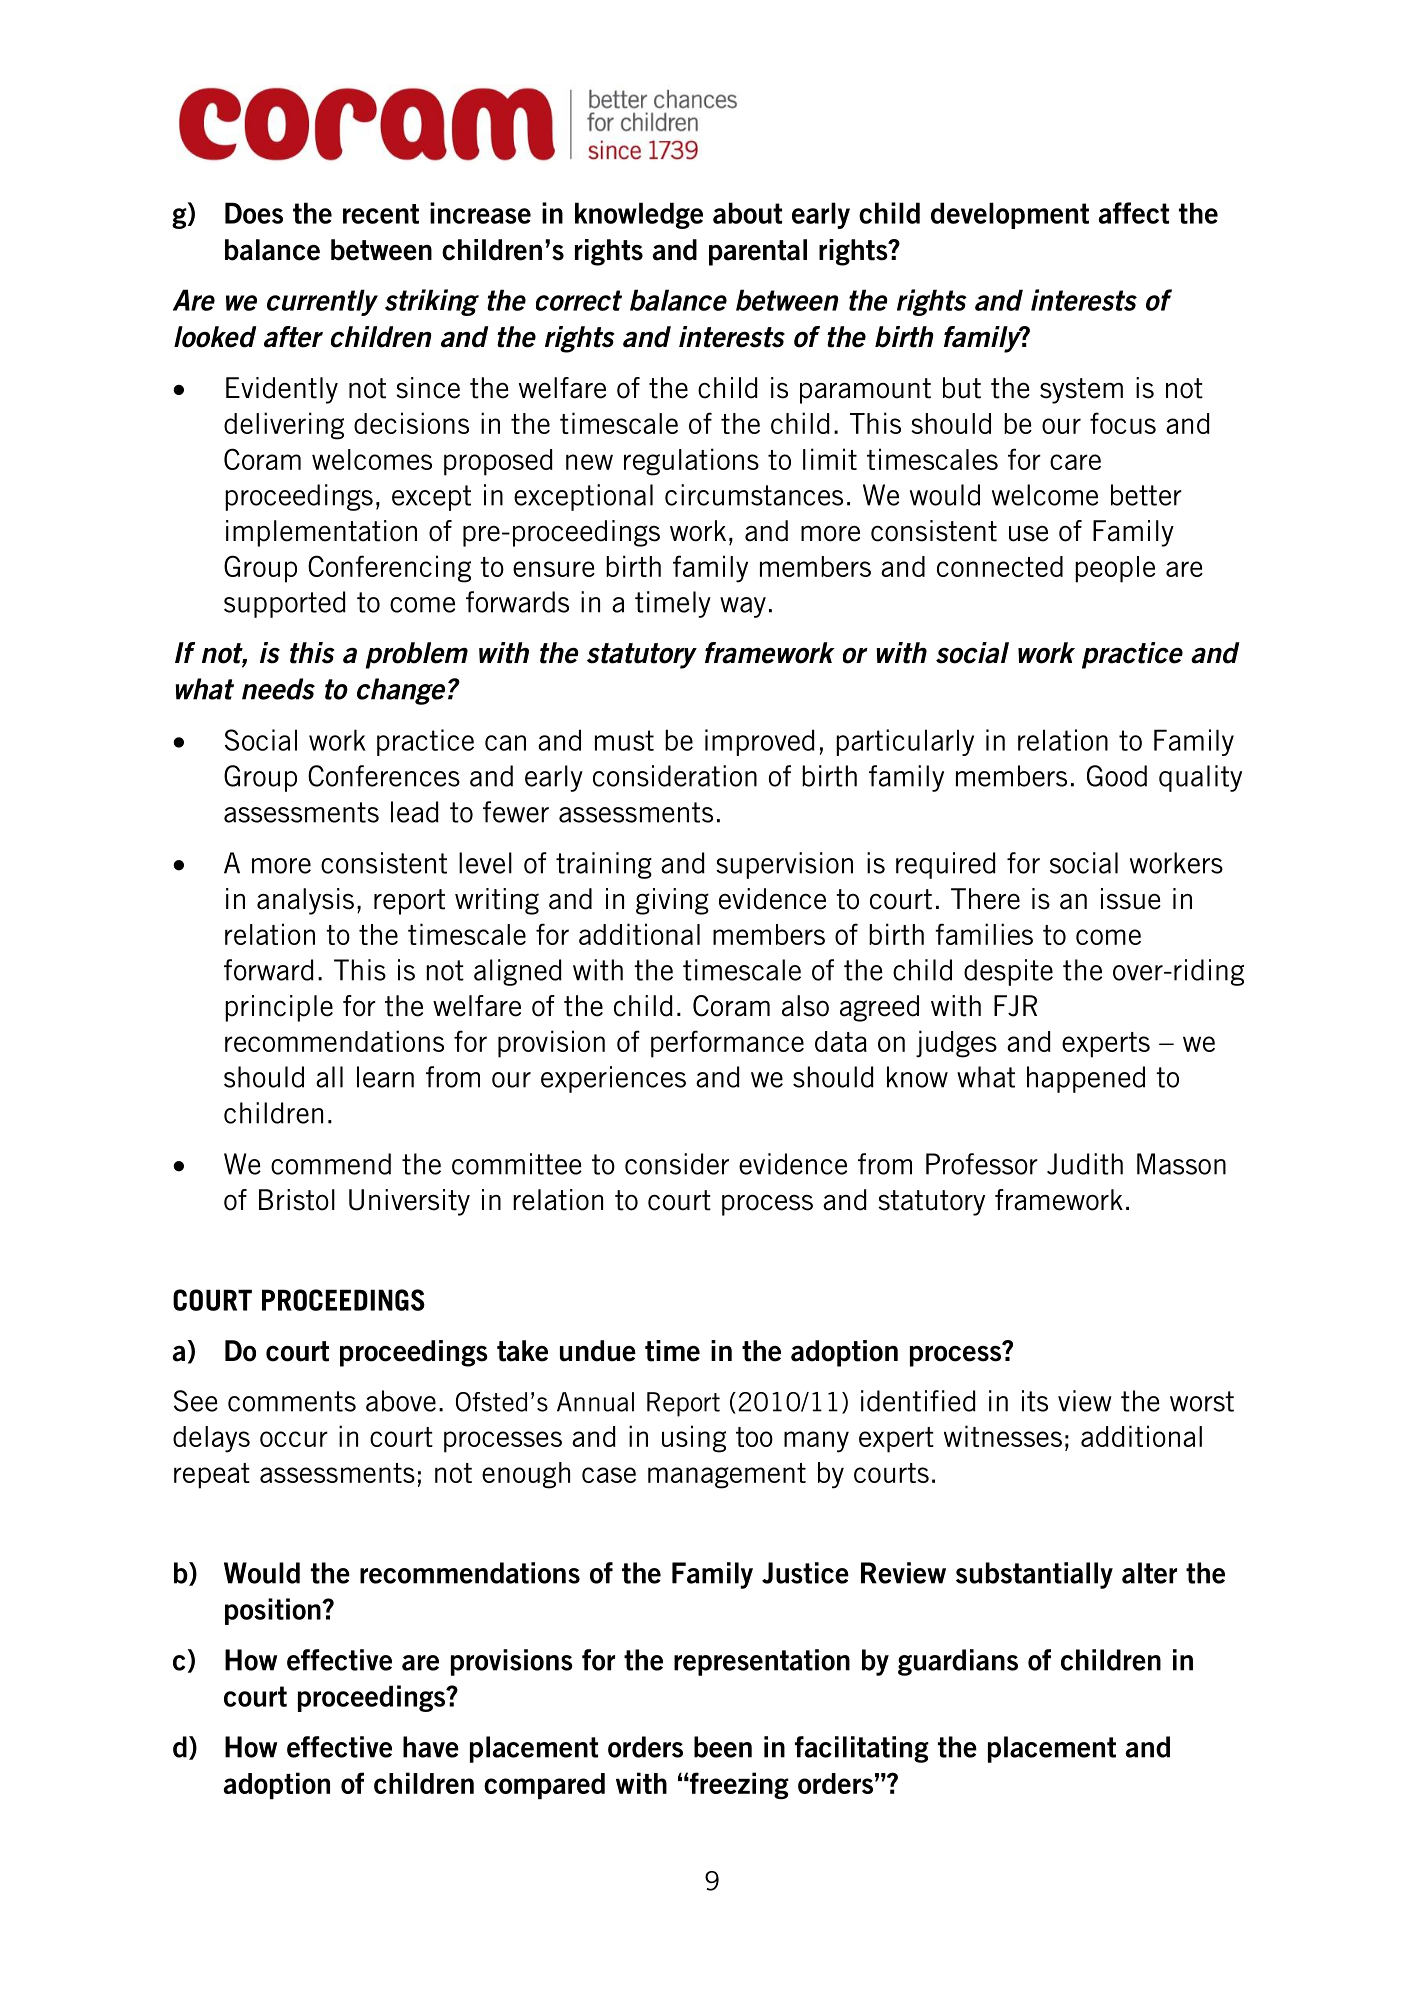  Describe the element at coordinates (1115, 569) in the screenshot. I see `people` at that location.
